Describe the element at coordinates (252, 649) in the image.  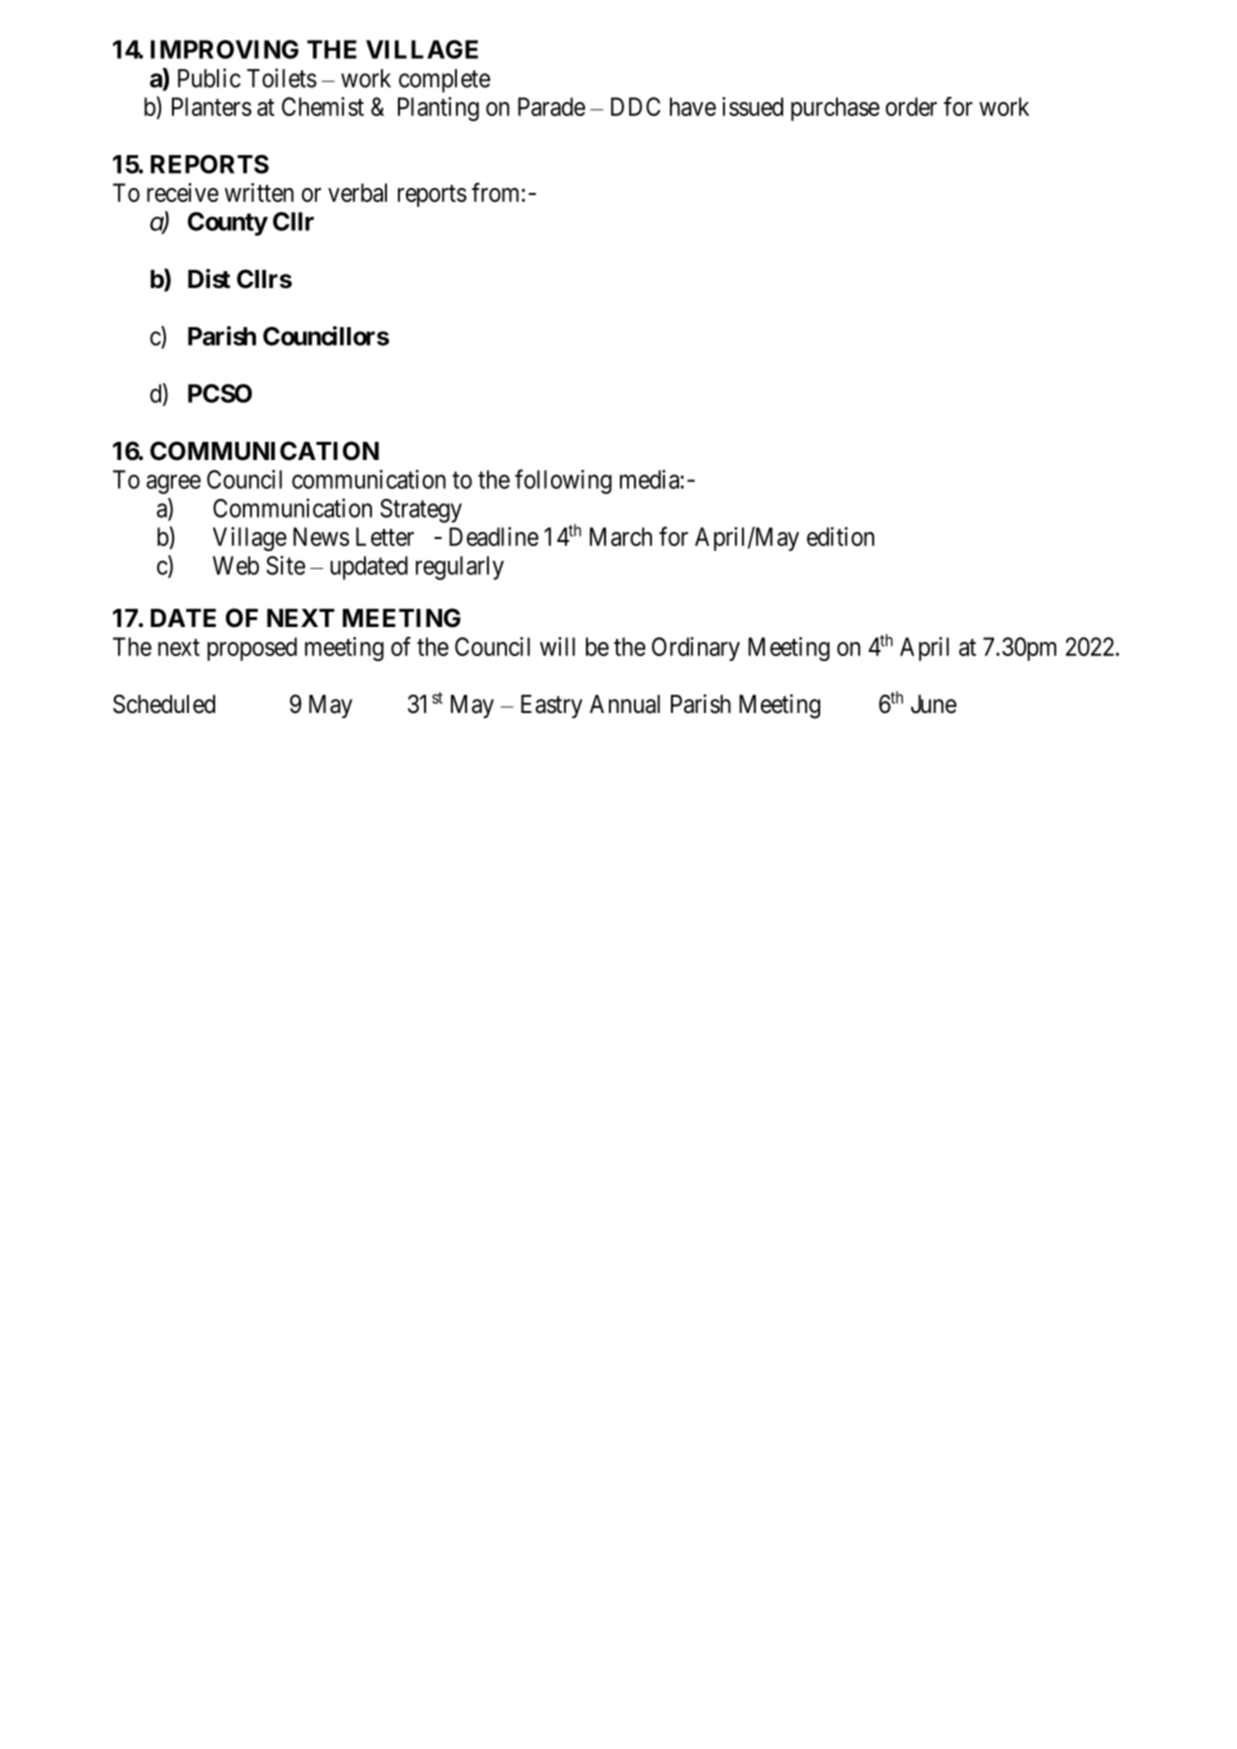
I see `proposed` at that location.
